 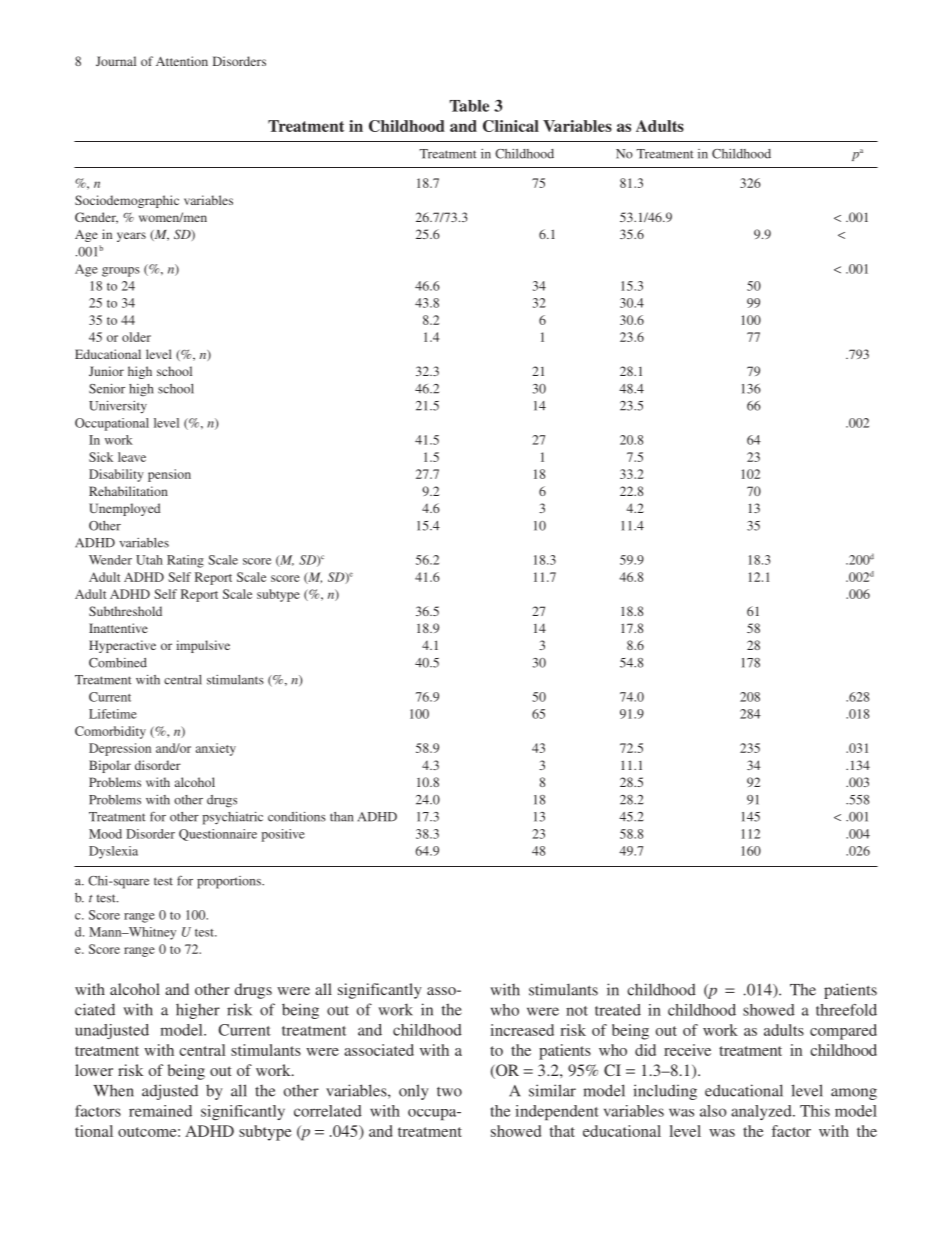 What do you see at coordinates (846, 1010) in the page?
I see `threefold` at bounding box center [846, 1010].
